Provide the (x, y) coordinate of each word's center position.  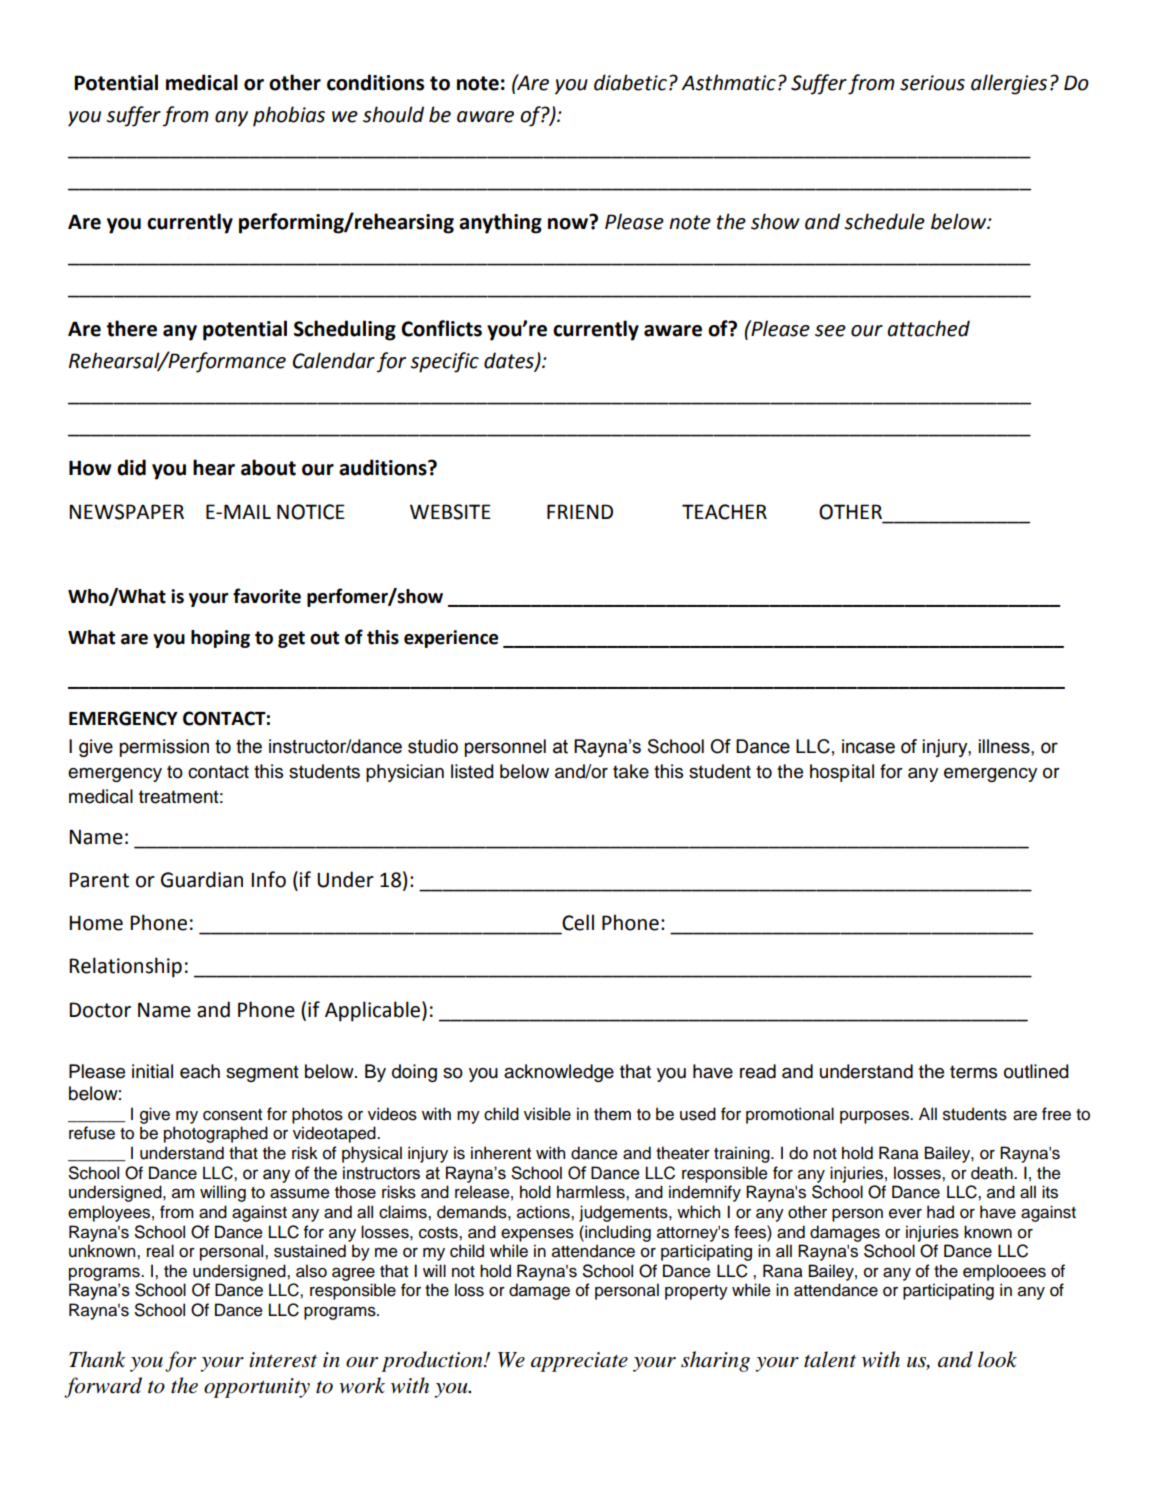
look (997, 1359)
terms (973, 1072)
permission (164, 748)
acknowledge (559, 1073)
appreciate (579, 1362)
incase (868, 746)
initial (152, 1071)
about (268, 467)
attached (928, 328)
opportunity (257, 1388)
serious (932, 83)
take (631, 771)
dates (510, 361)
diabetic (630, 82)
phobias (289, 116)
